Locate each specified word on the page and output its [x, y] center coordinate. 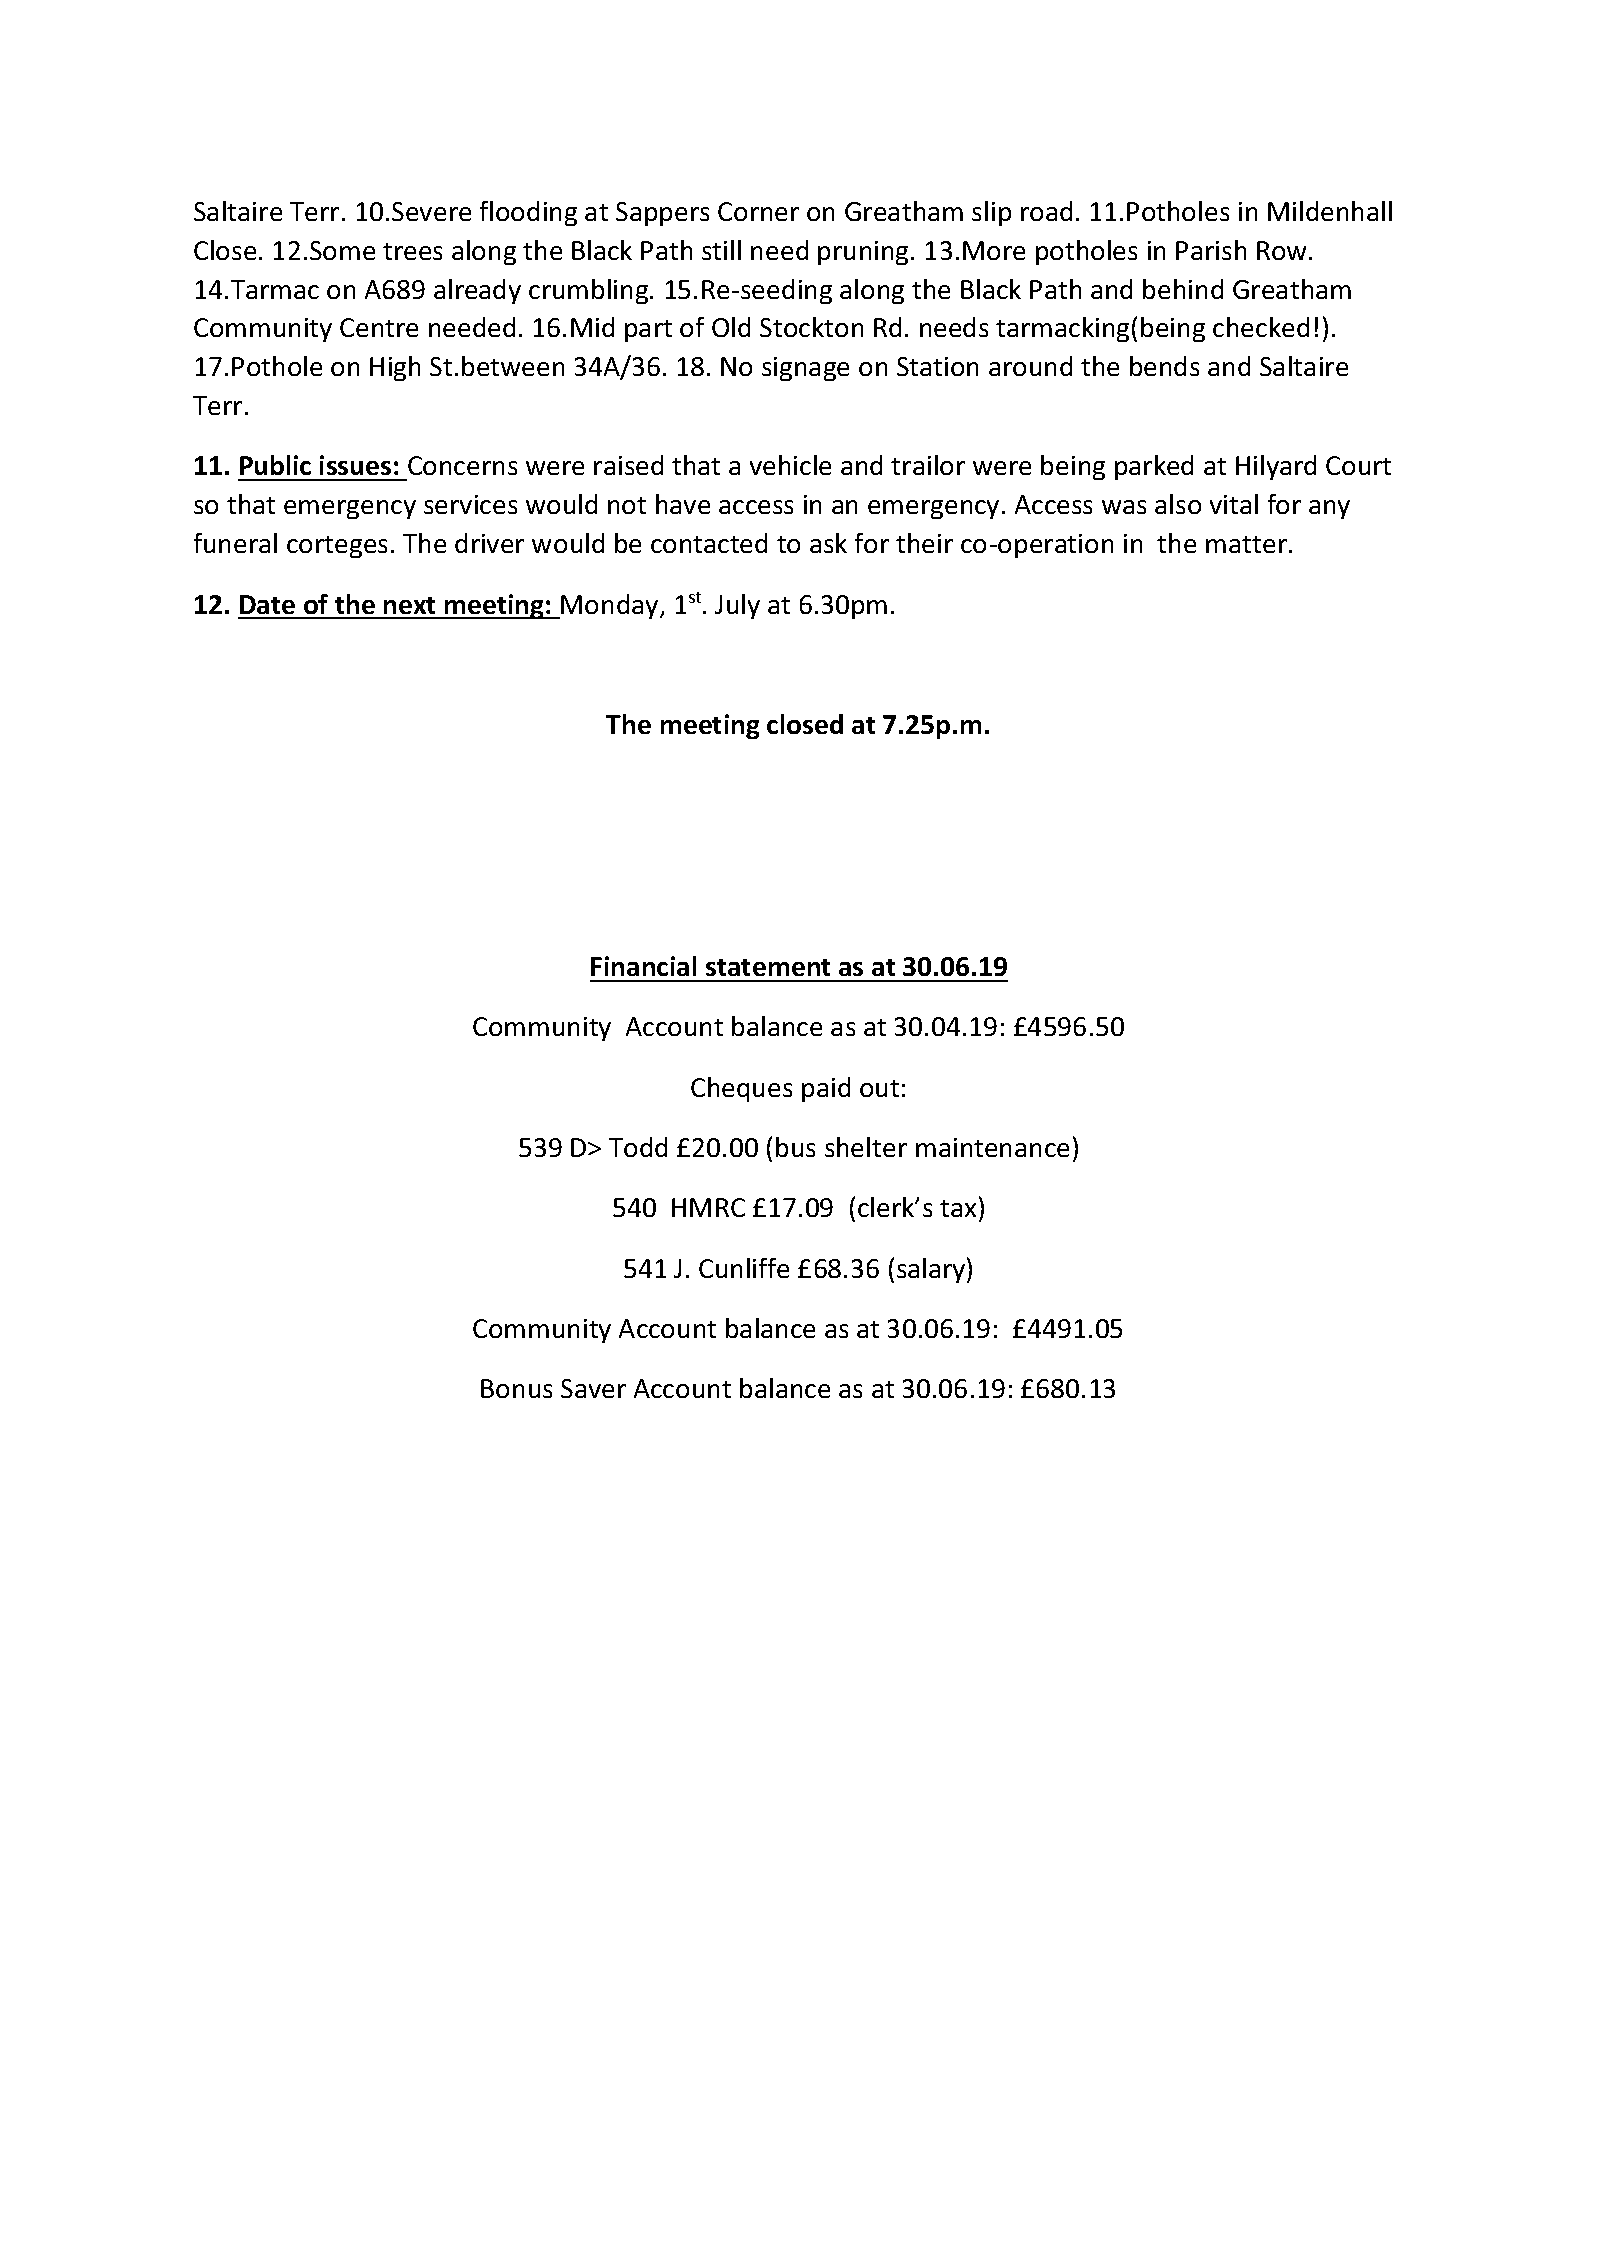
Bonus [516, 1388]
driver [489, 543]
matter [1246, 544]
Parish [1211, 250]
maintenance [992, 1147]
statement [768, 967]
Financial [643, 966]
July [737, 606]
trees [412, 251]
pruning [865, 253]
